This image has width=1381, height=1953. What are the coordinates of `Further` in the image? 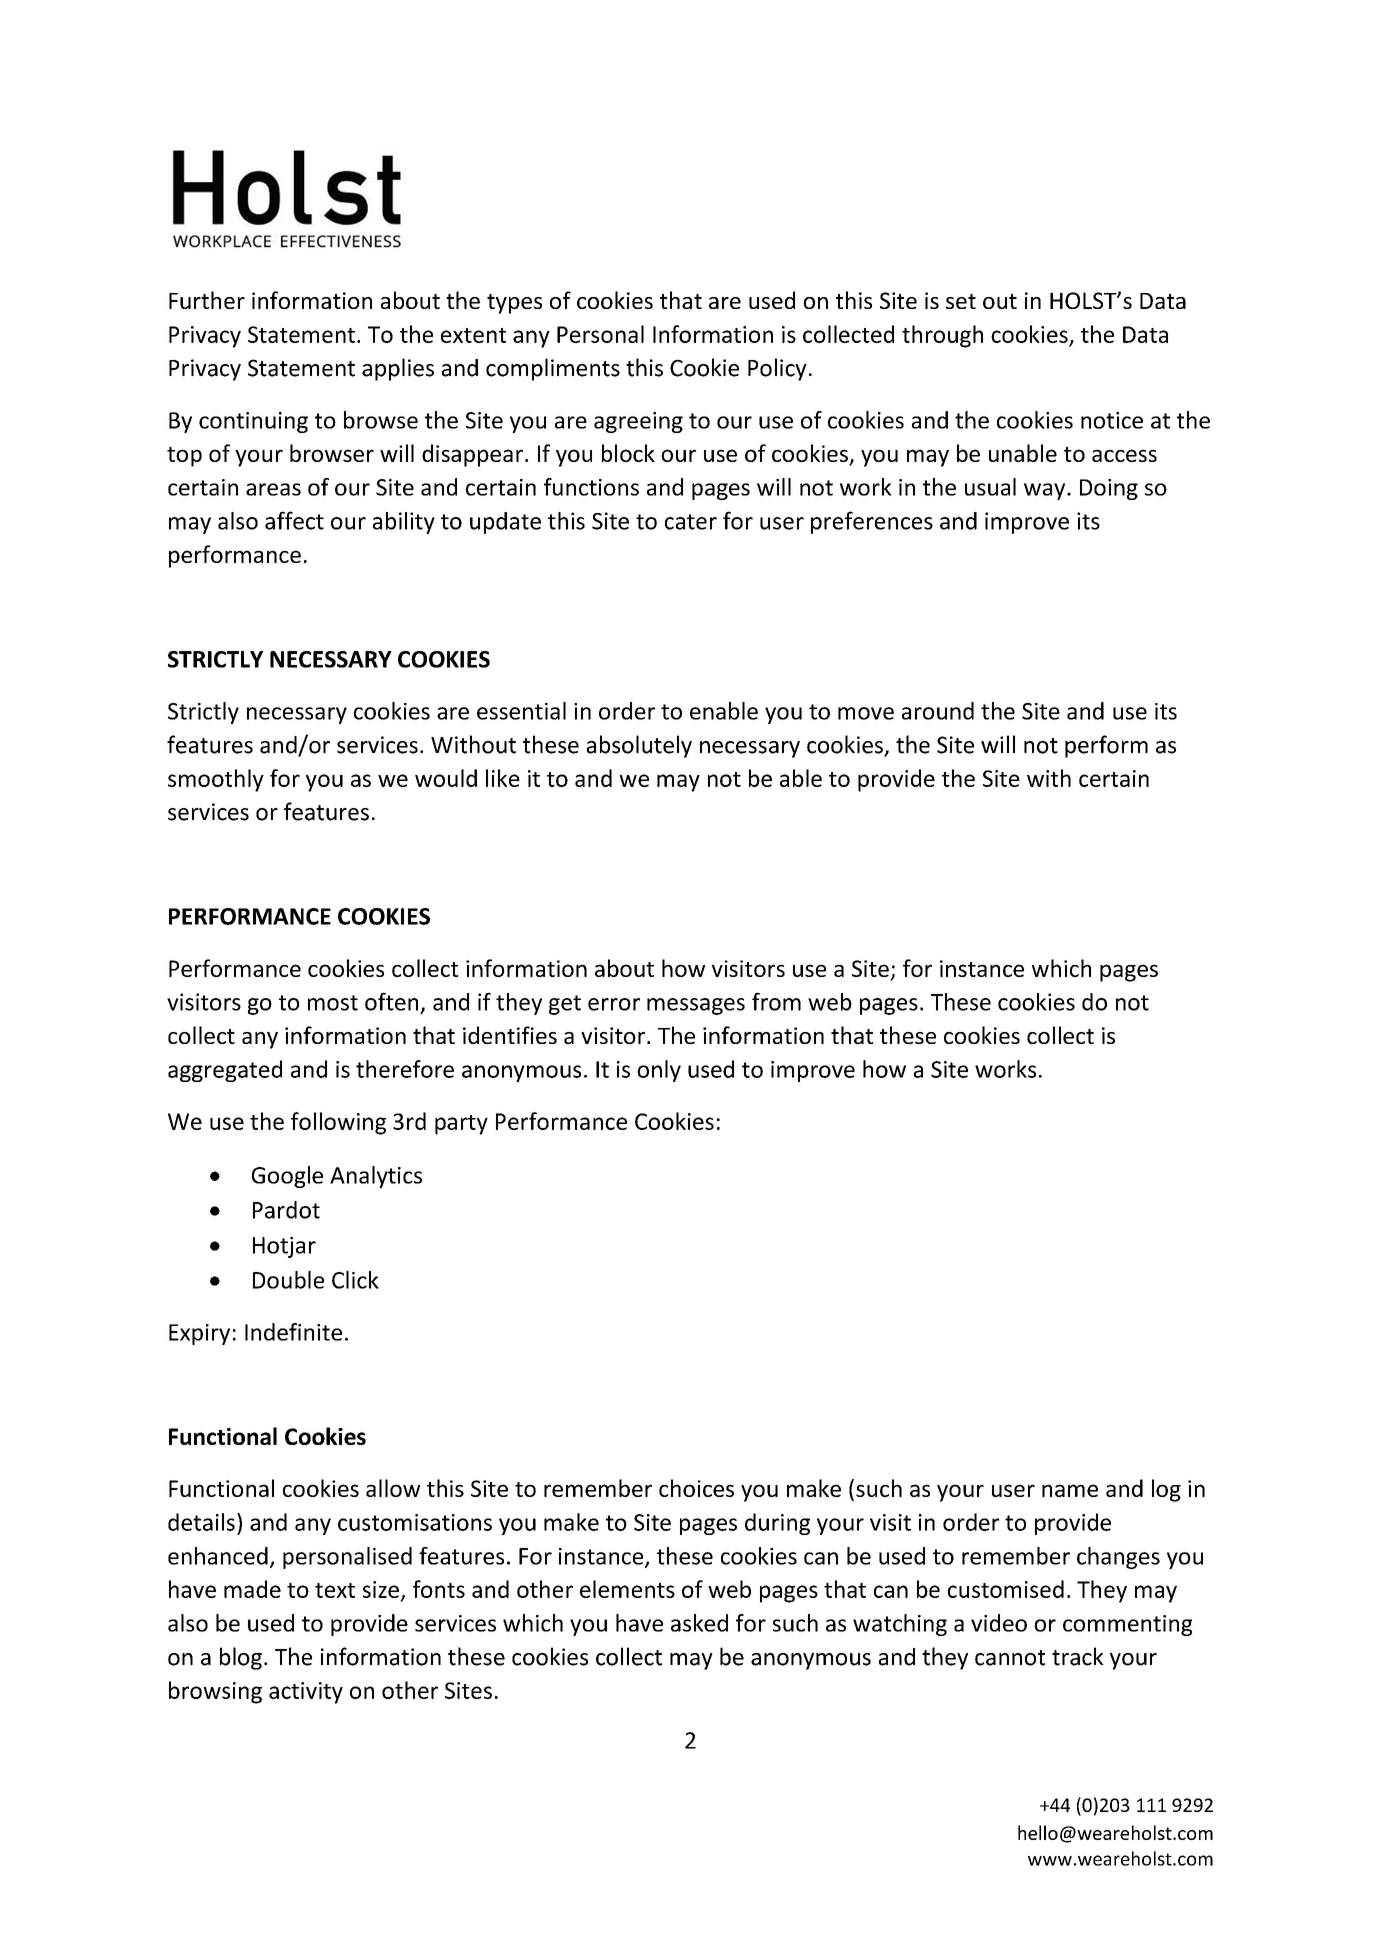 It's located at (207, 300).
